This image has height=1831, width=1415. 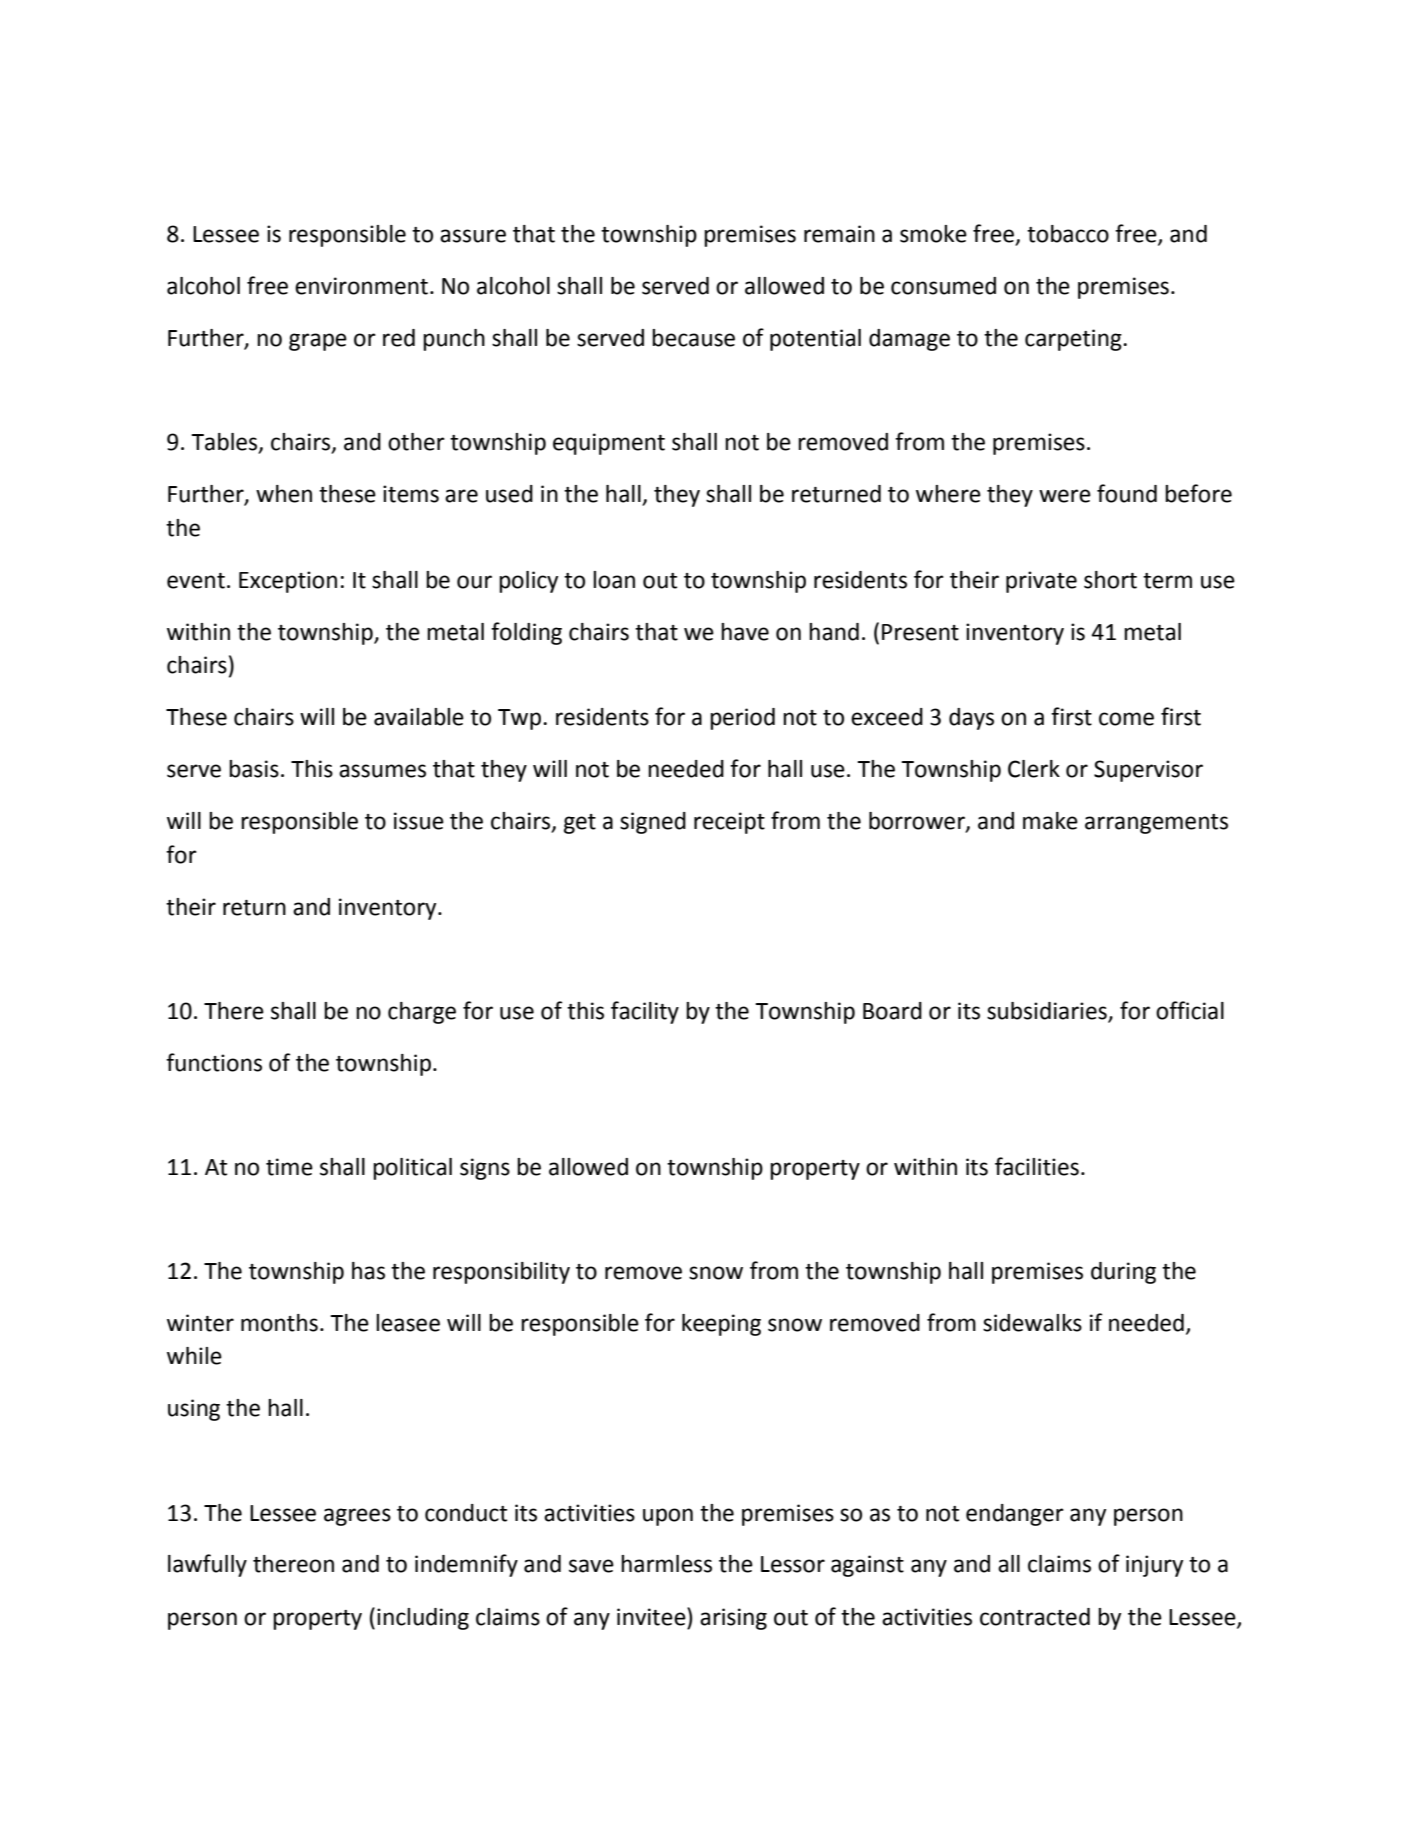 What do you see at coordinates (1068, 234) in the image?
I see `tobacco` at bounding box center [1068, 234].
